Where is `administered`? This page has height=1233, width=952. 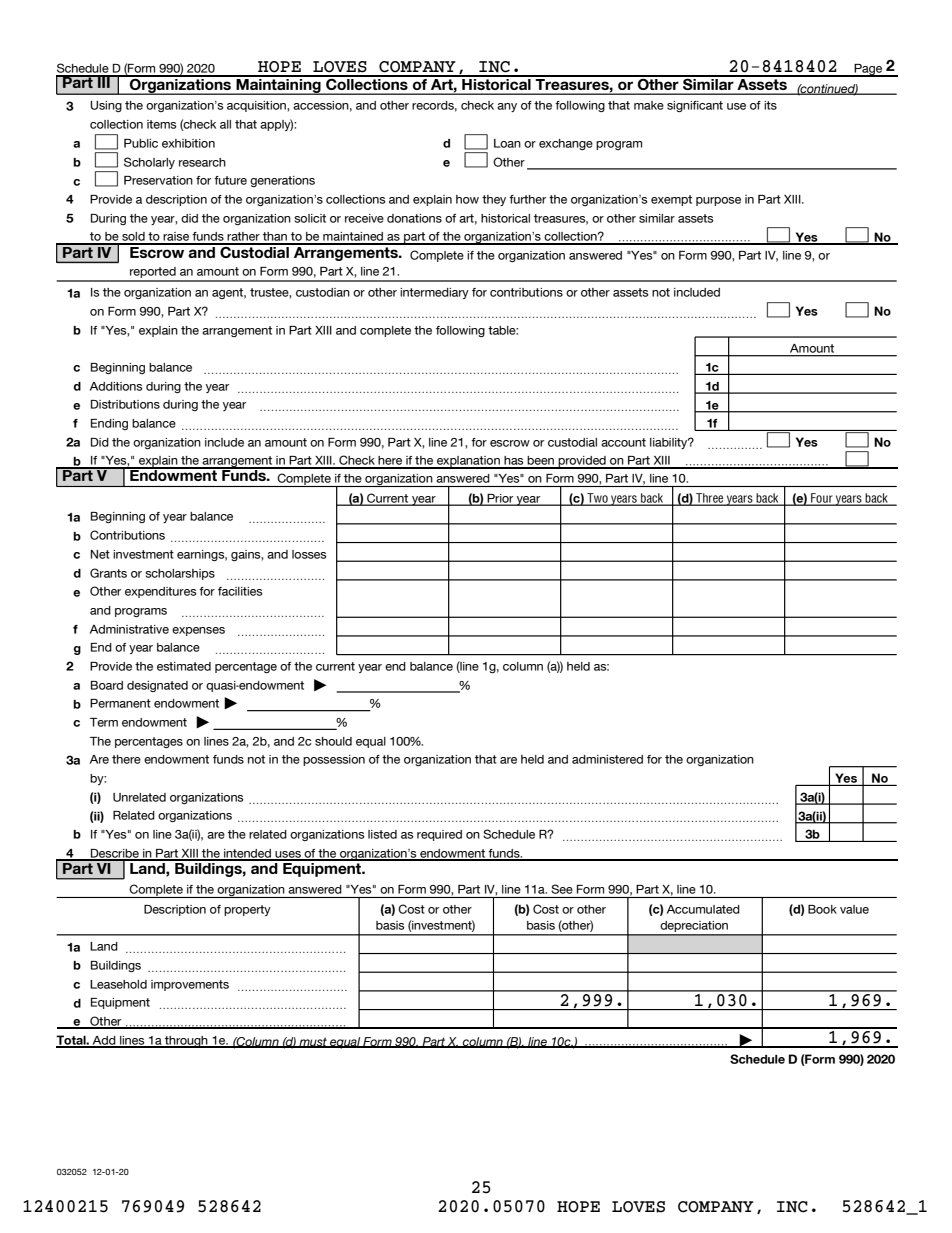 administered is located at coordinates (607, 759).
